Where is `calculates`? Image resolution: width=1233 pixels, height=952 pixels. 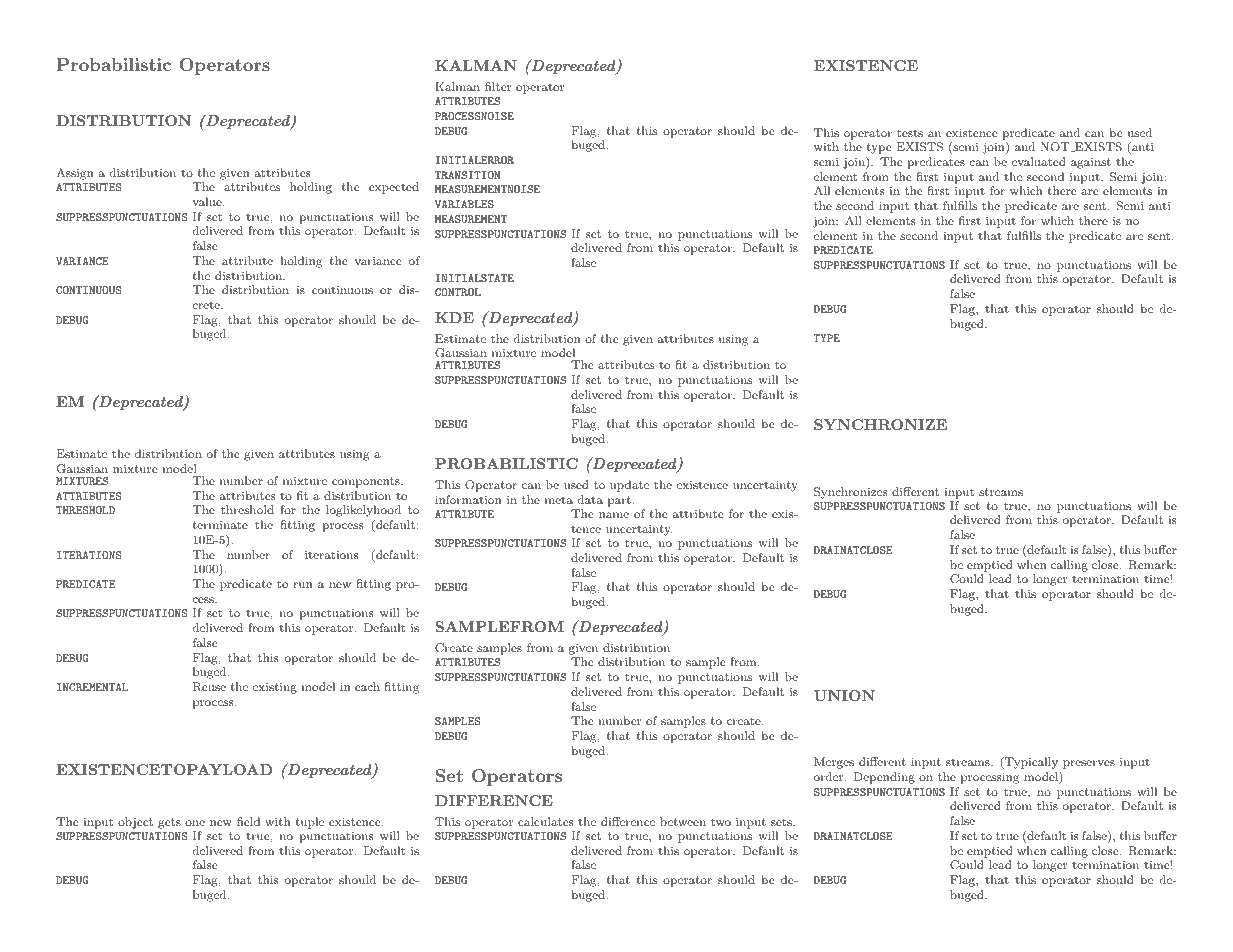 calculates is located at coordinates (545, 821).
